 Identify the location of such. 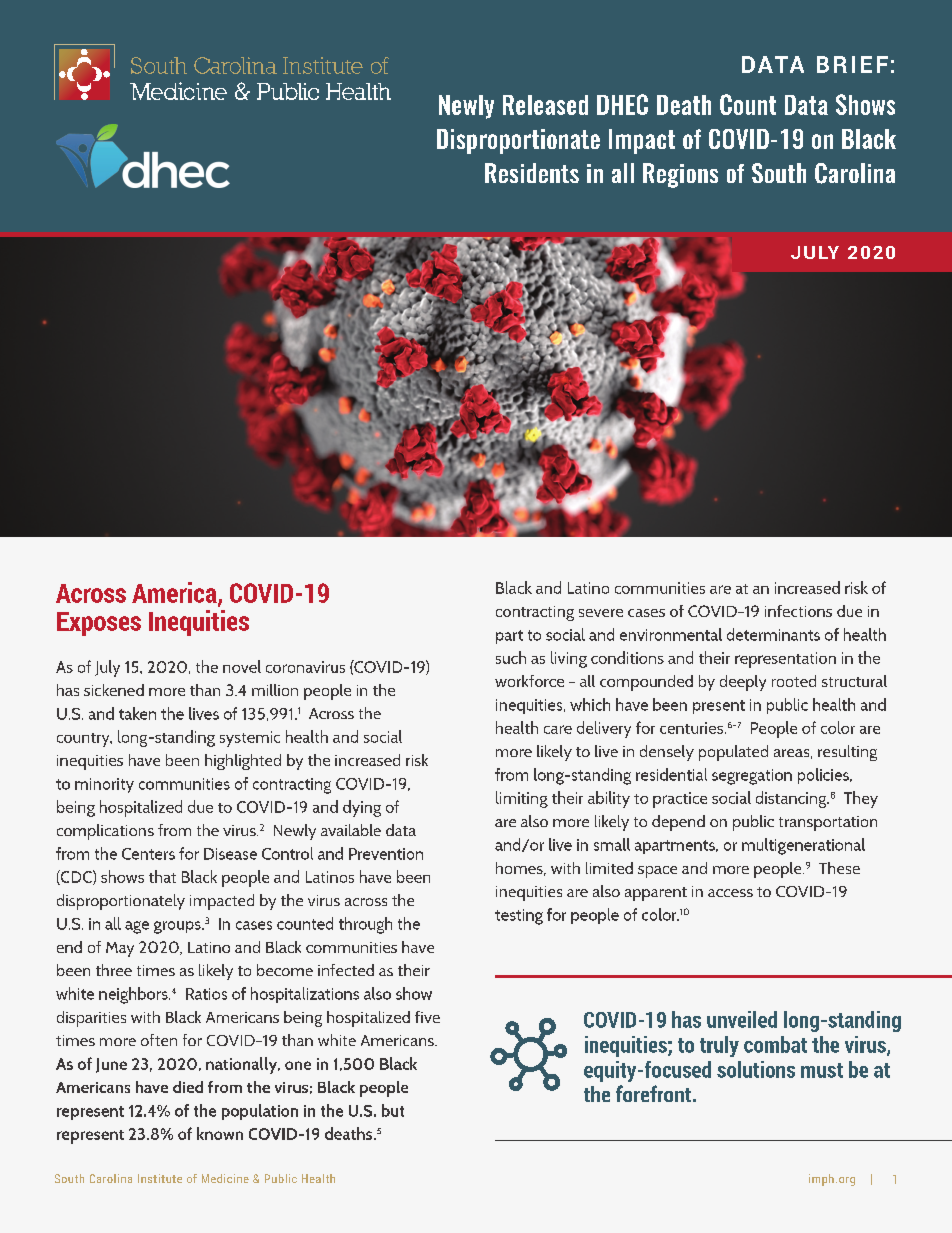
(511, 657).
